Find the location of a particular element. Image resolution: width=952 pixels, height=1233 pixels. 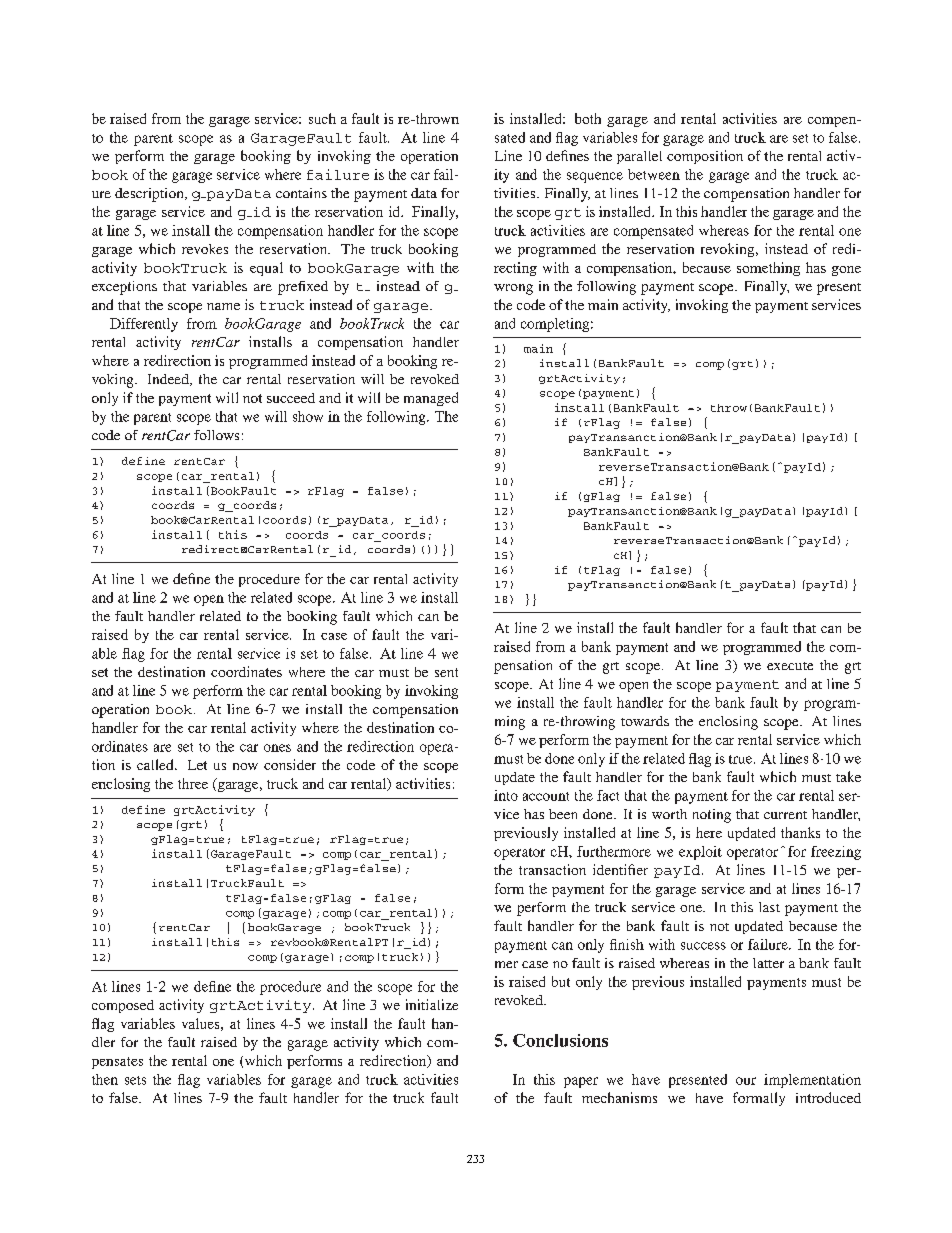

into is located at coordinates (506, 795).
